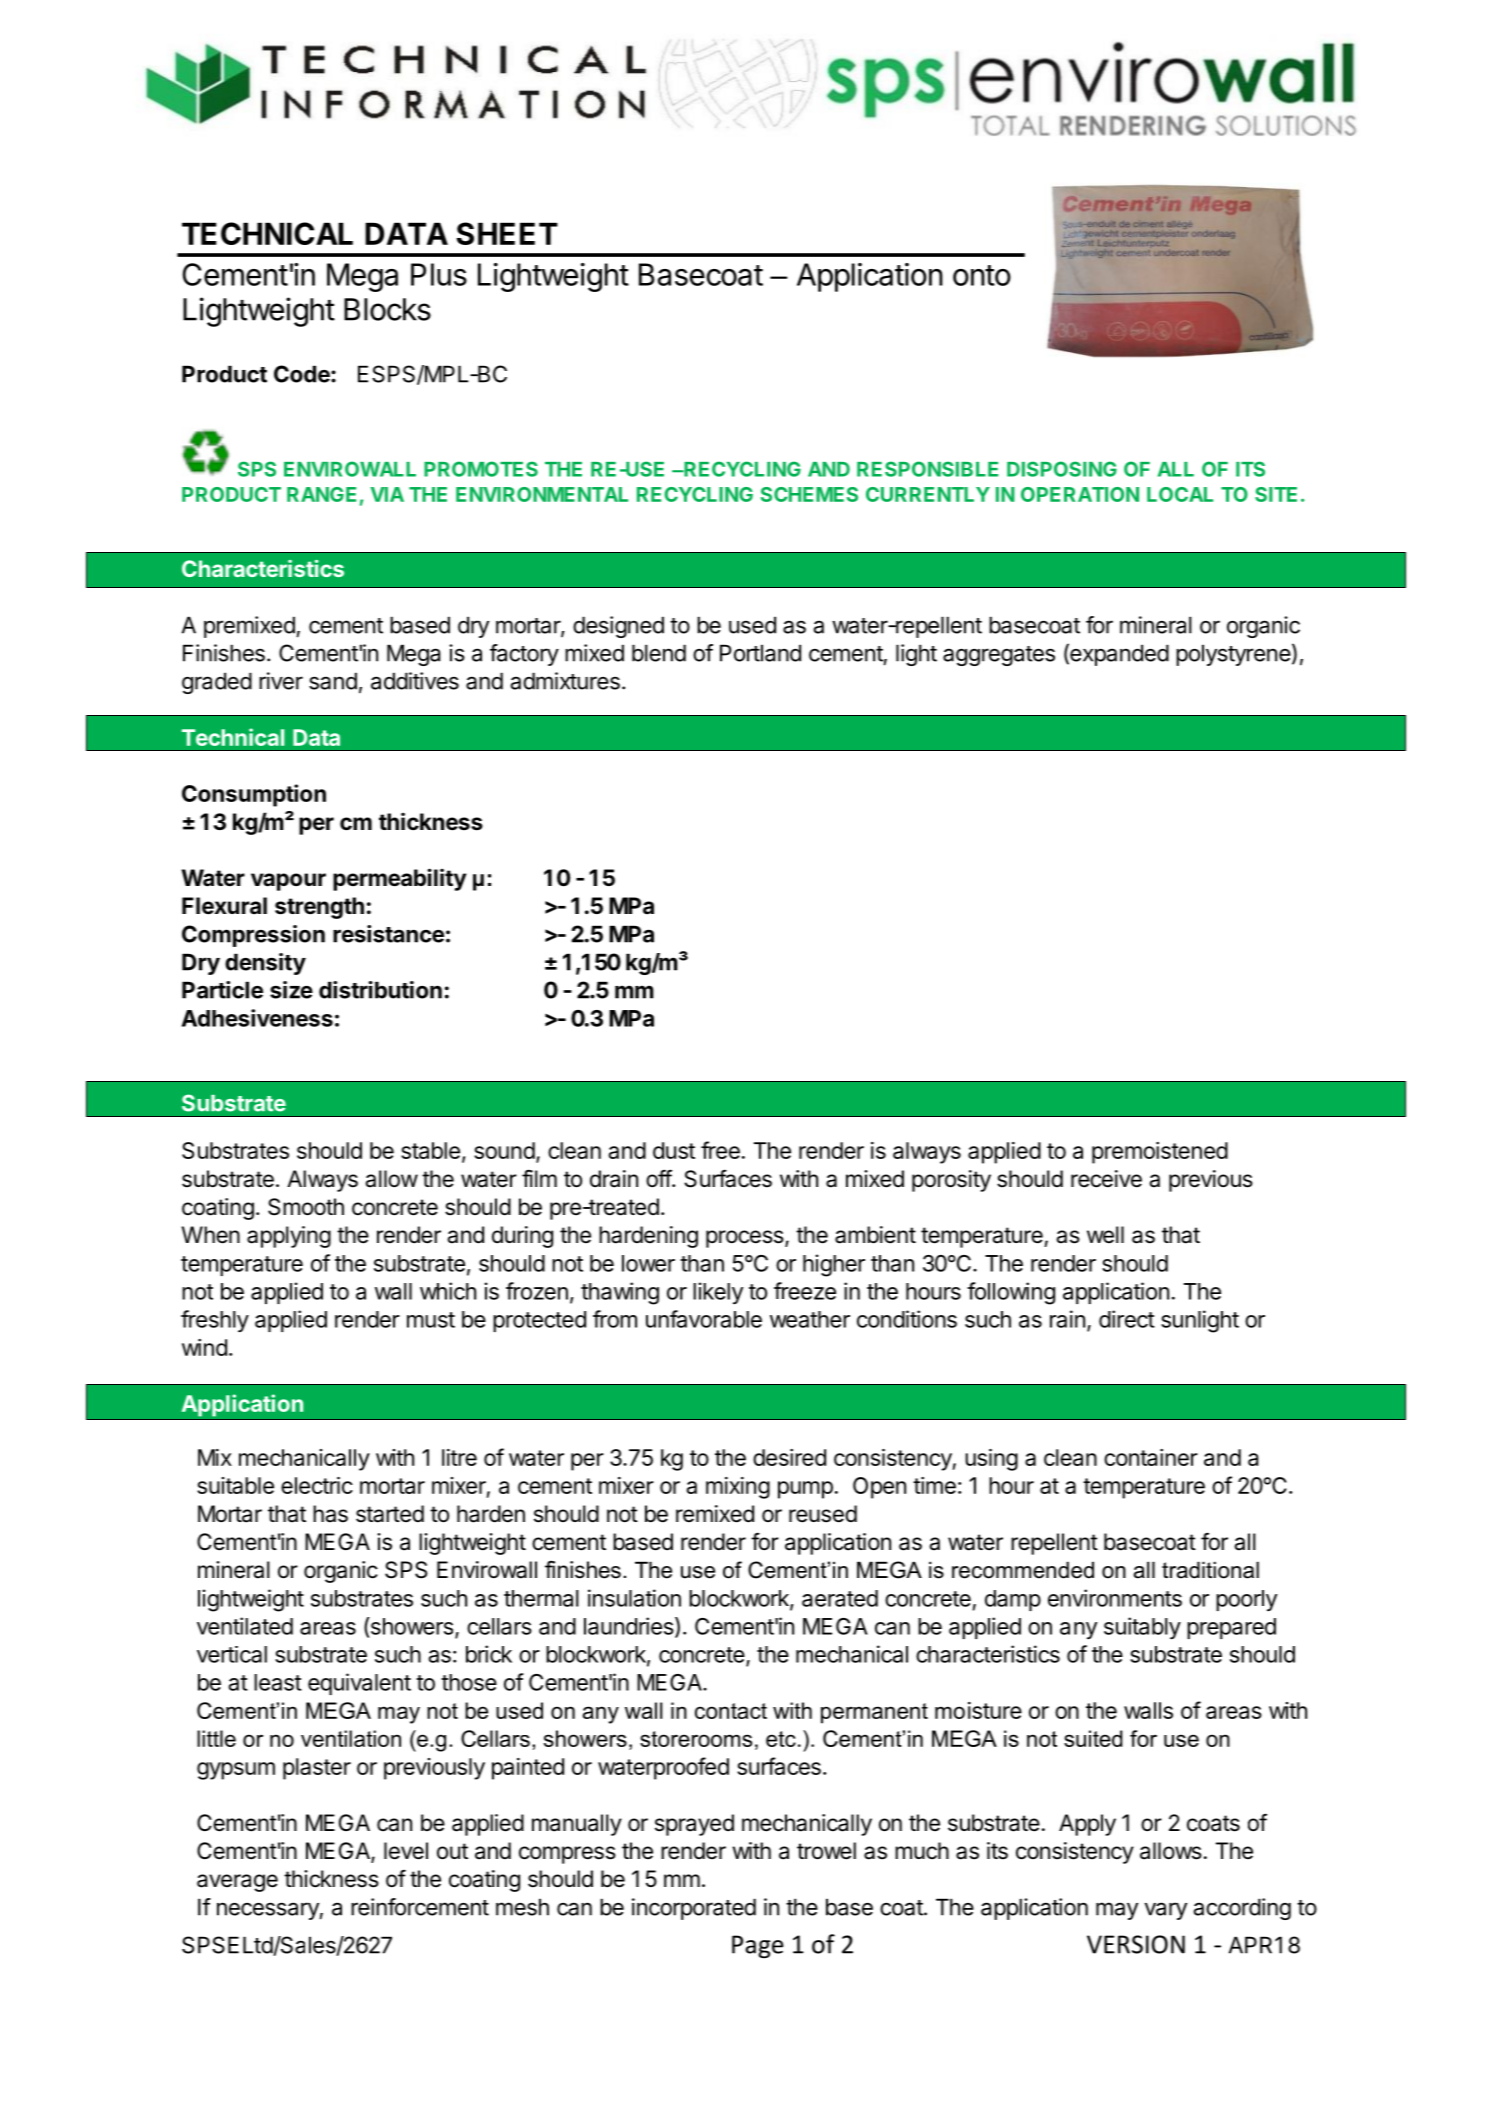 The height and width of the document is (2117, 1497). What do you see at coordinates (430, 1150) in the document?
I see `stable` at bounding box center [430, 1150].
